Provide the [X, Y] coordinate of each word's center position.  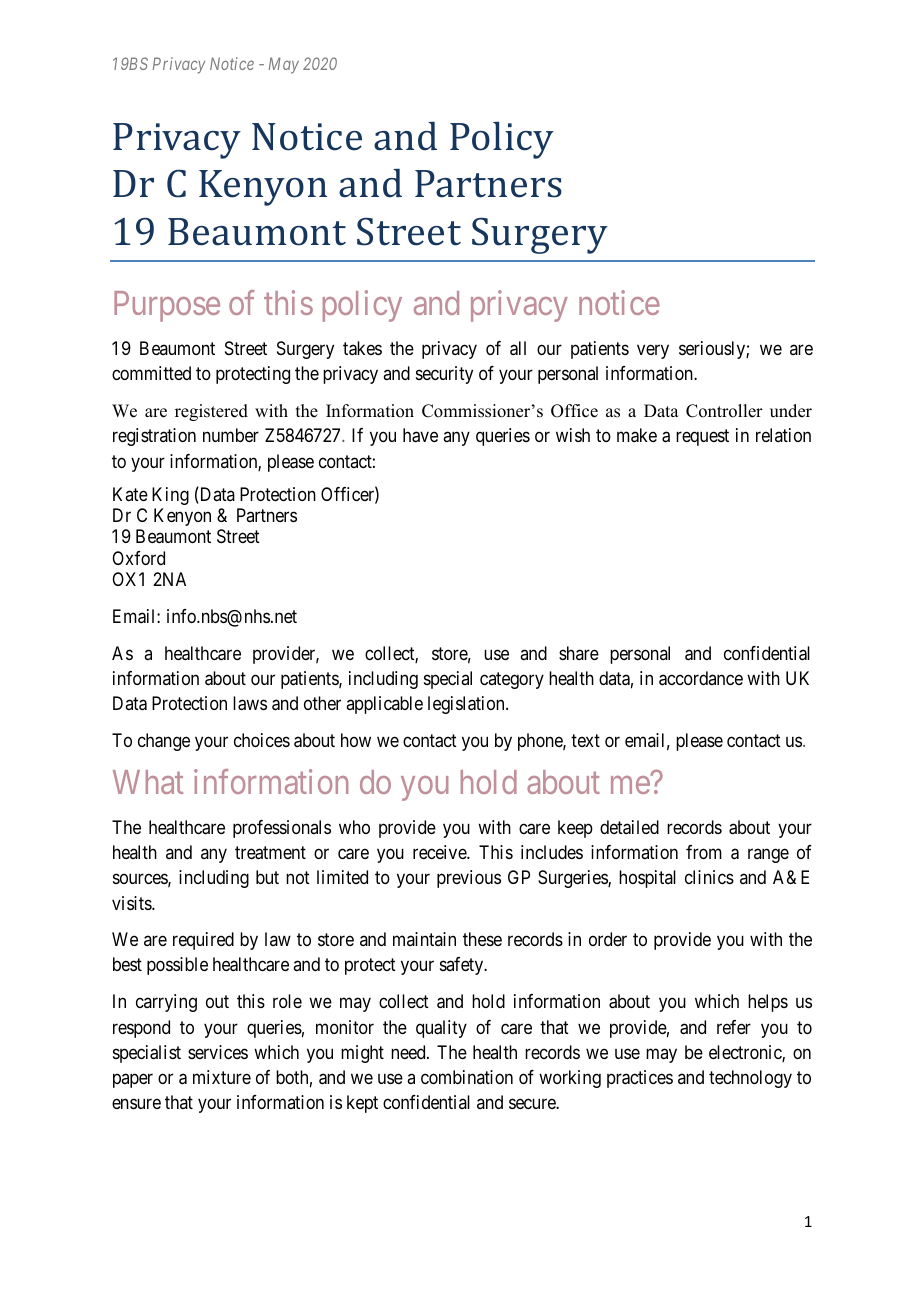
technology [750, 1079]
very [653, 352]
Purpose [167, 306]
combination [467, 1077]
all [518, 348]
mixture [222, 1077]
